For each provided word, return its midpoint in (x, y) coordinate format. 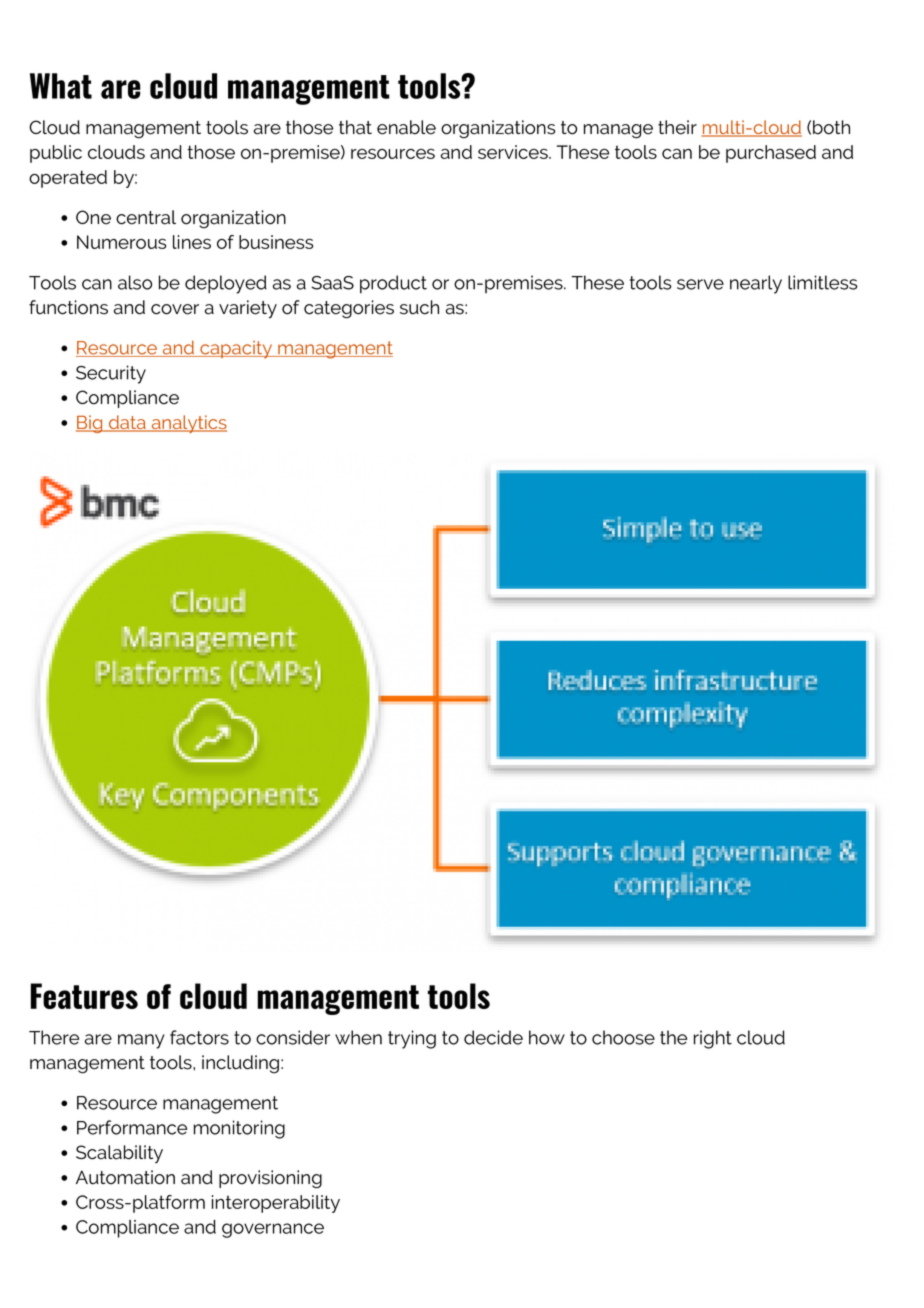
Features (84, 996)
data (127, 423)
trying (412, 1039)
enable (406, 127)
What (61, 86)
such (419, 307)
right (713, 1039)
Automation (125, 1177)
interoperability (276, 1204)
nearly (756, 284)
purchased (771, 154)
